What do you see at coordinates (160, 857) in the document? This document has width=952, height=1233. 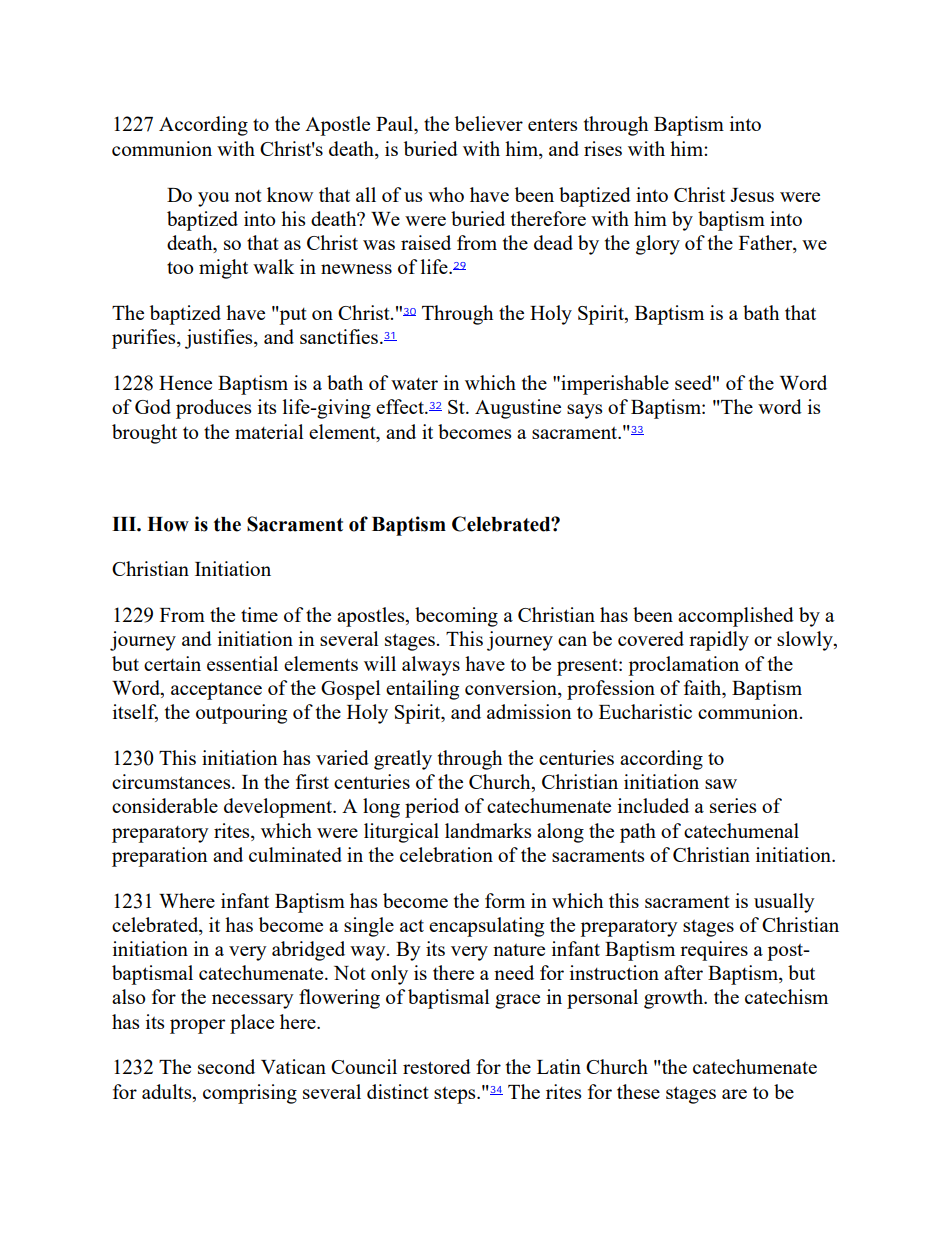 I see `preparation` at bounding box center [160, 857].
